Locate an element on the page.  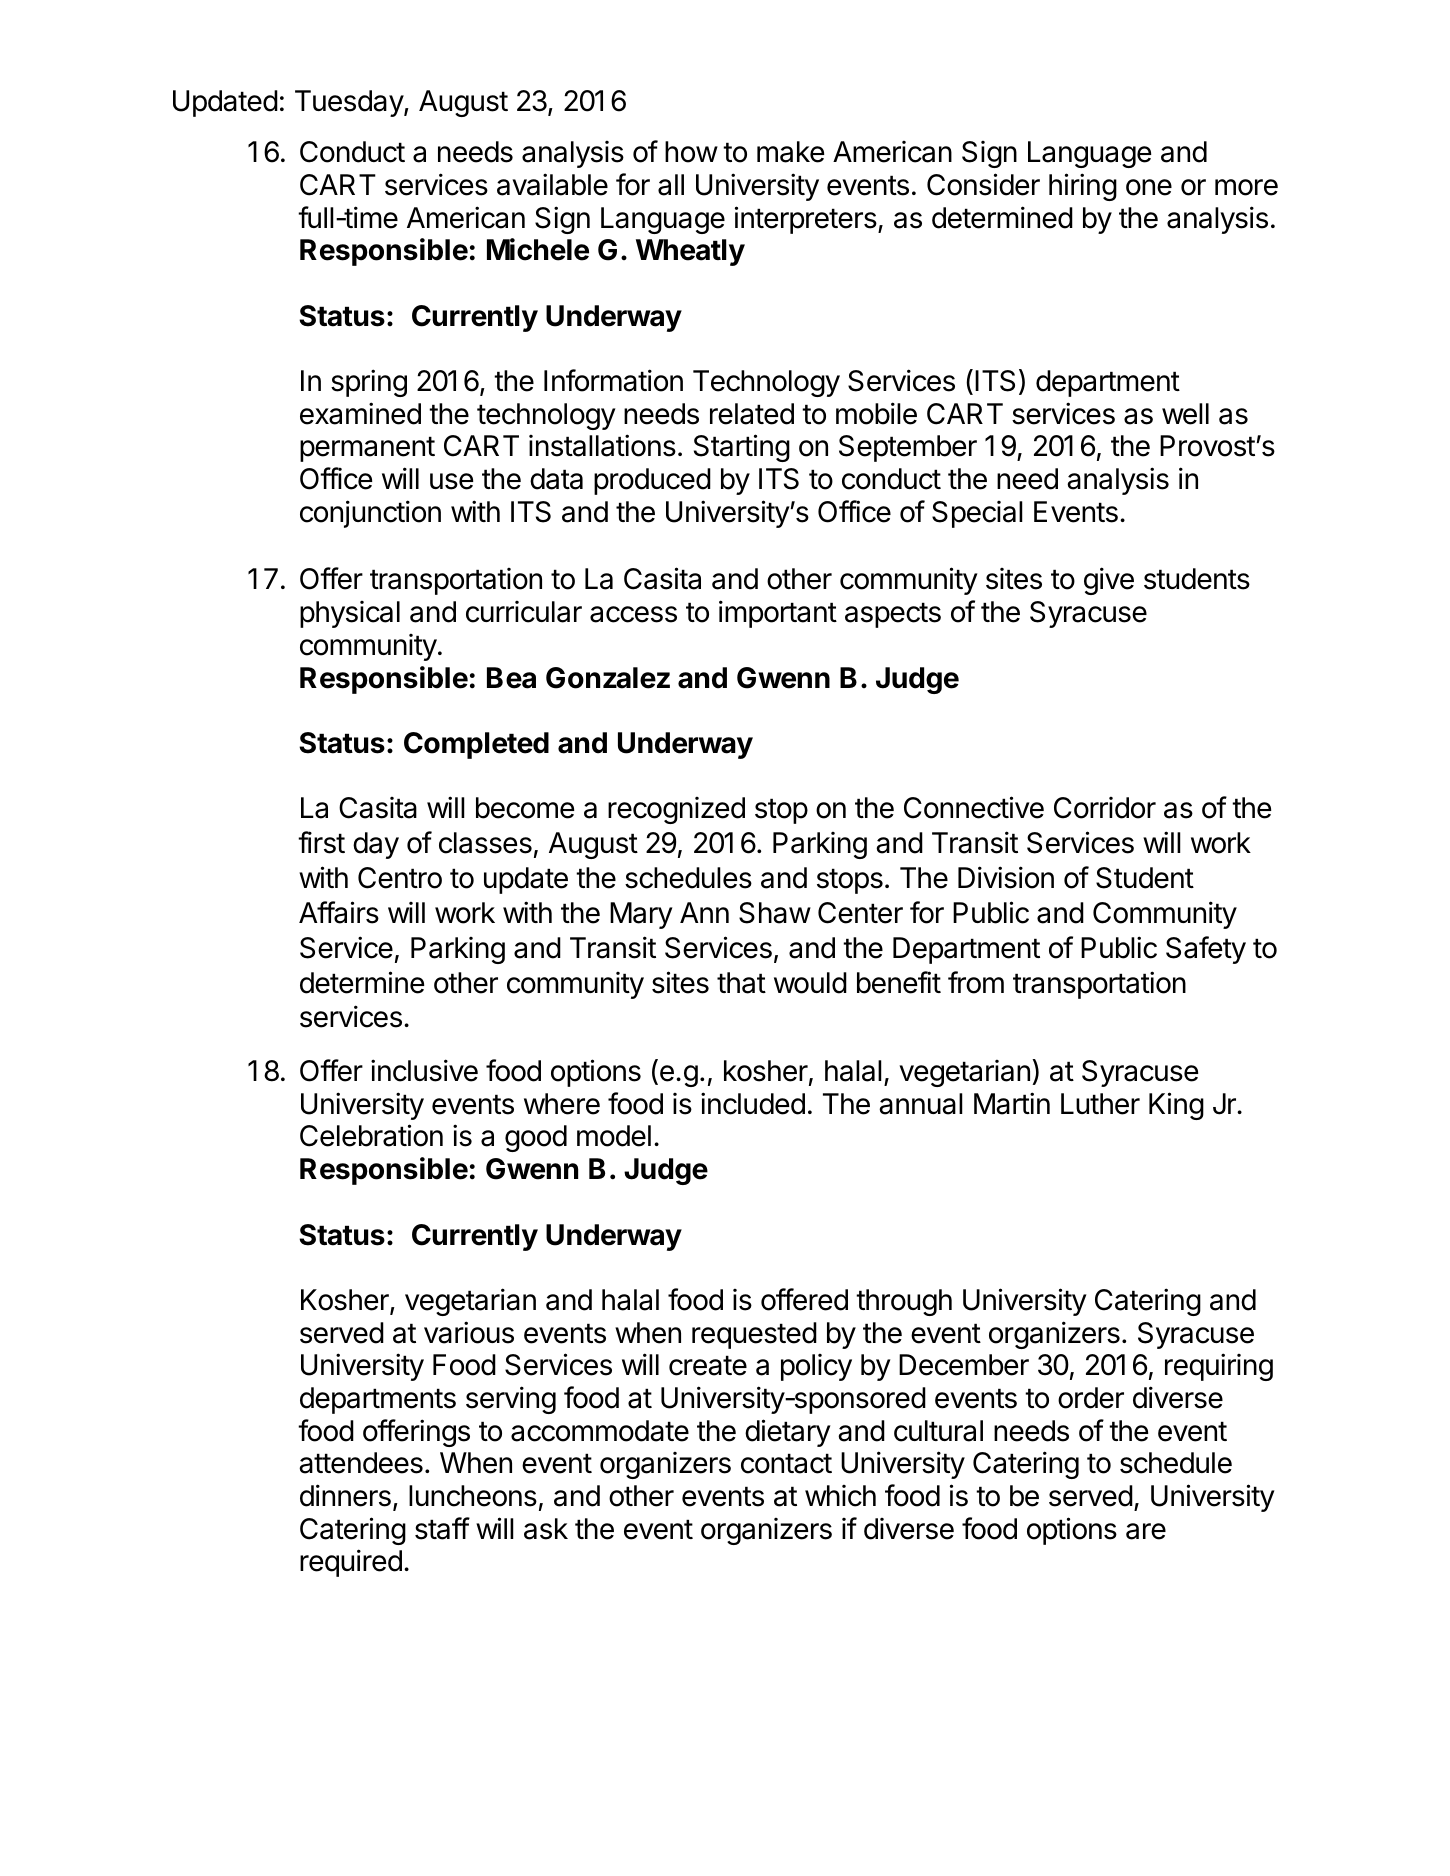
Tuesday is located at coordinates (350, 103).
